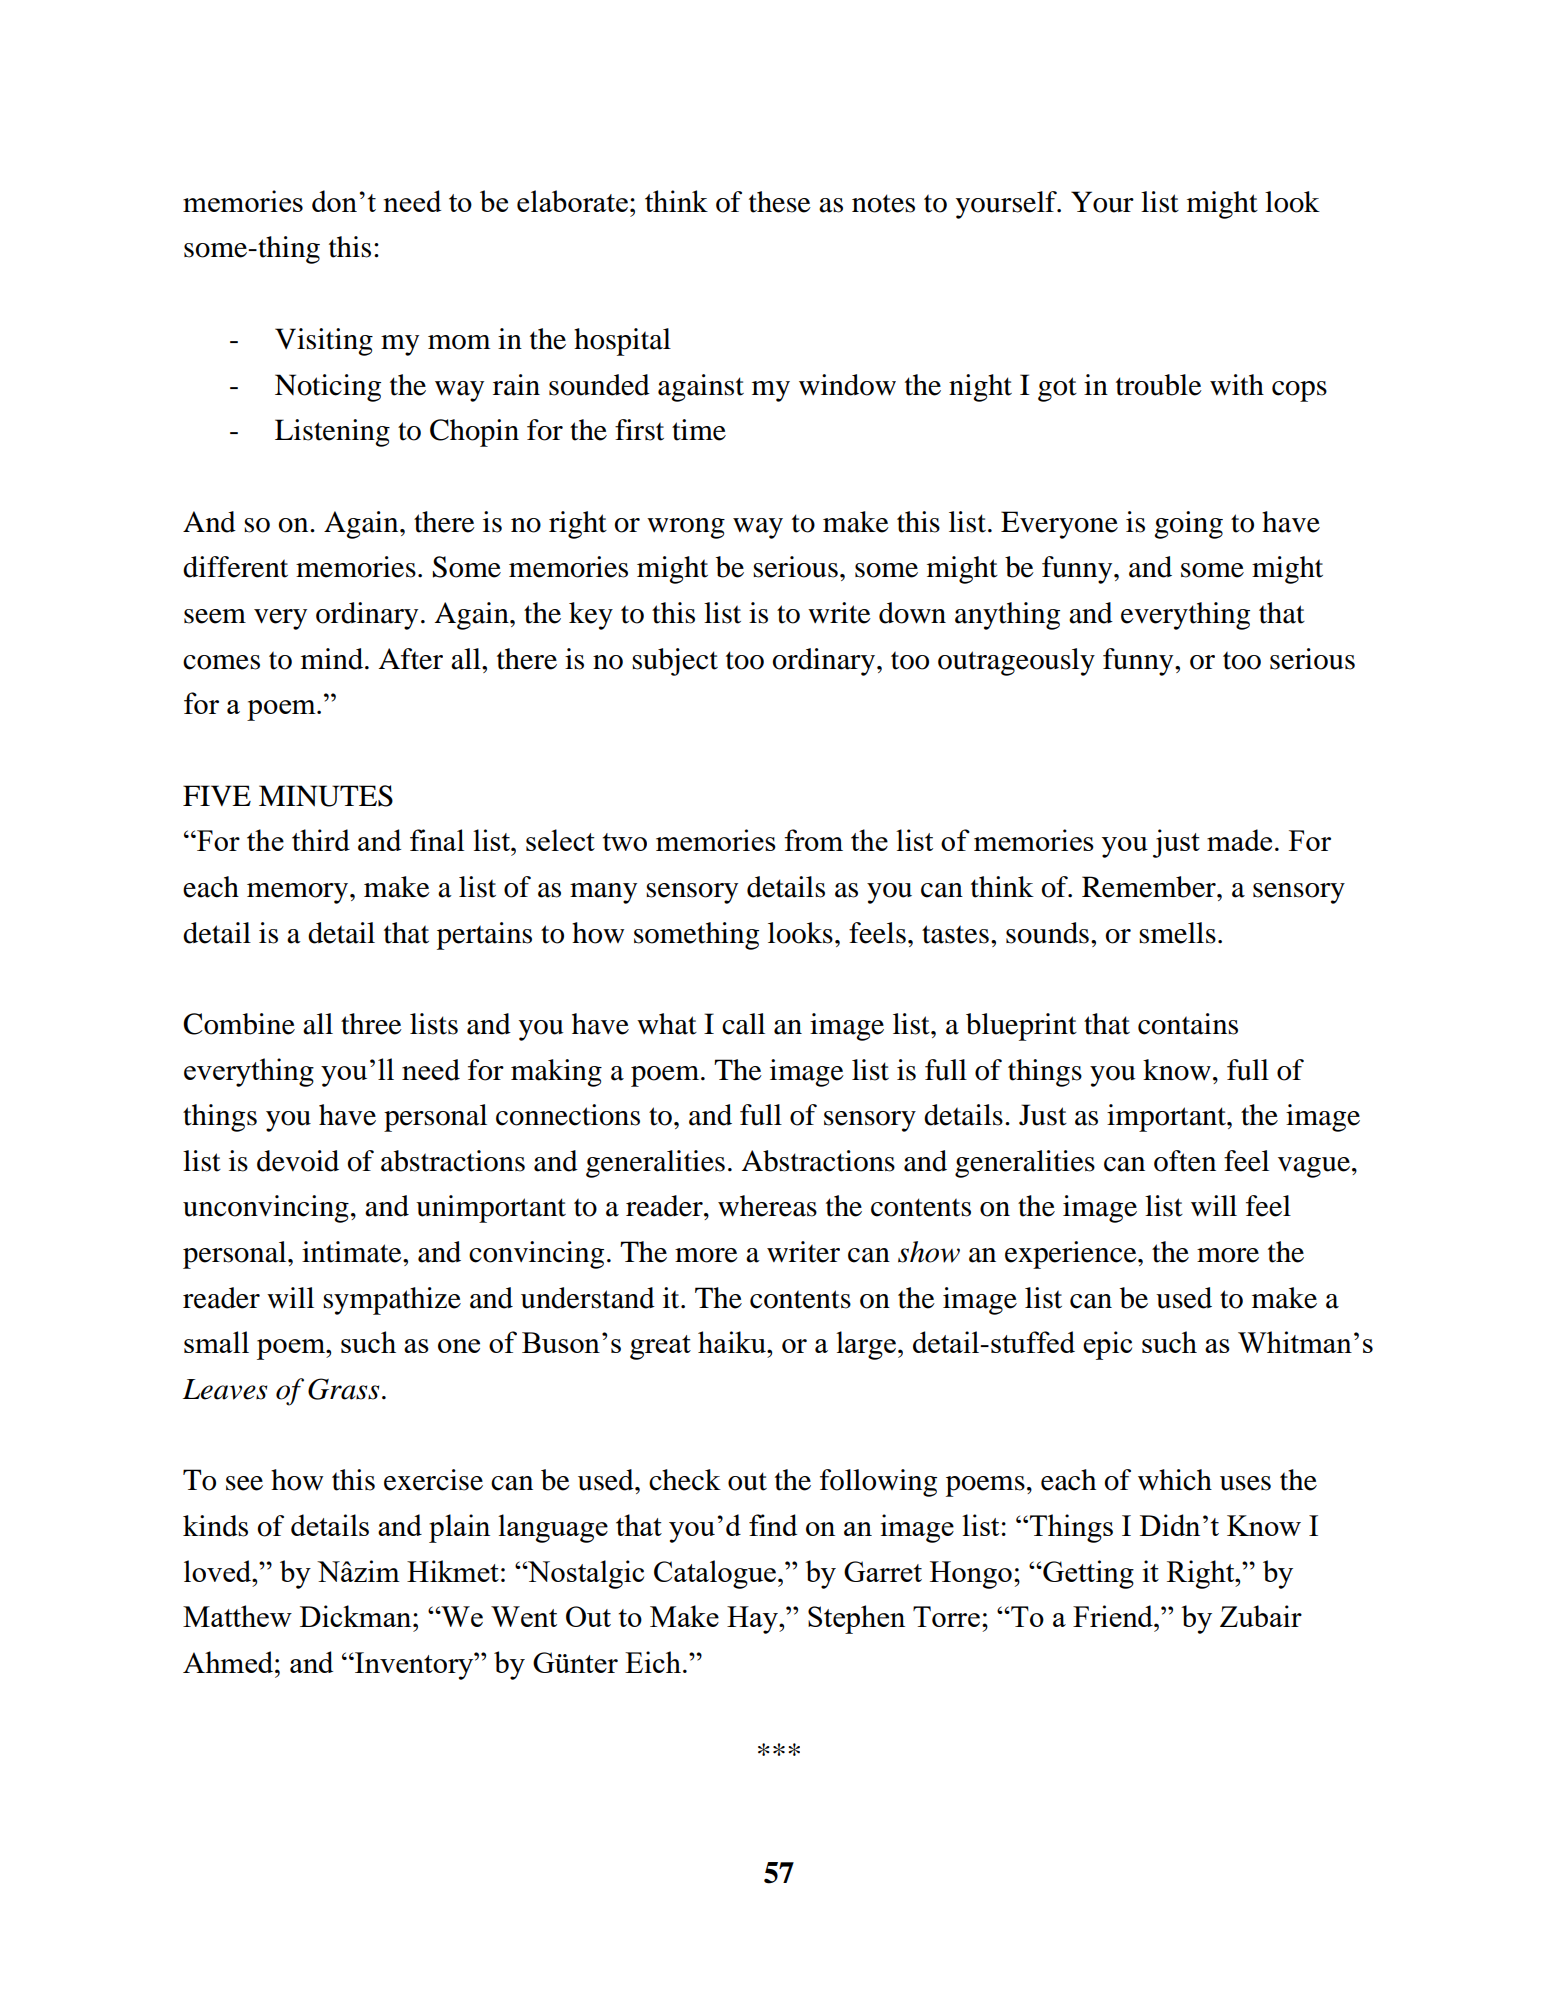  What do you see at coordinates (1159, 385) in the screenshot?
I see `trouble` at bounding box center [1159, 385].
